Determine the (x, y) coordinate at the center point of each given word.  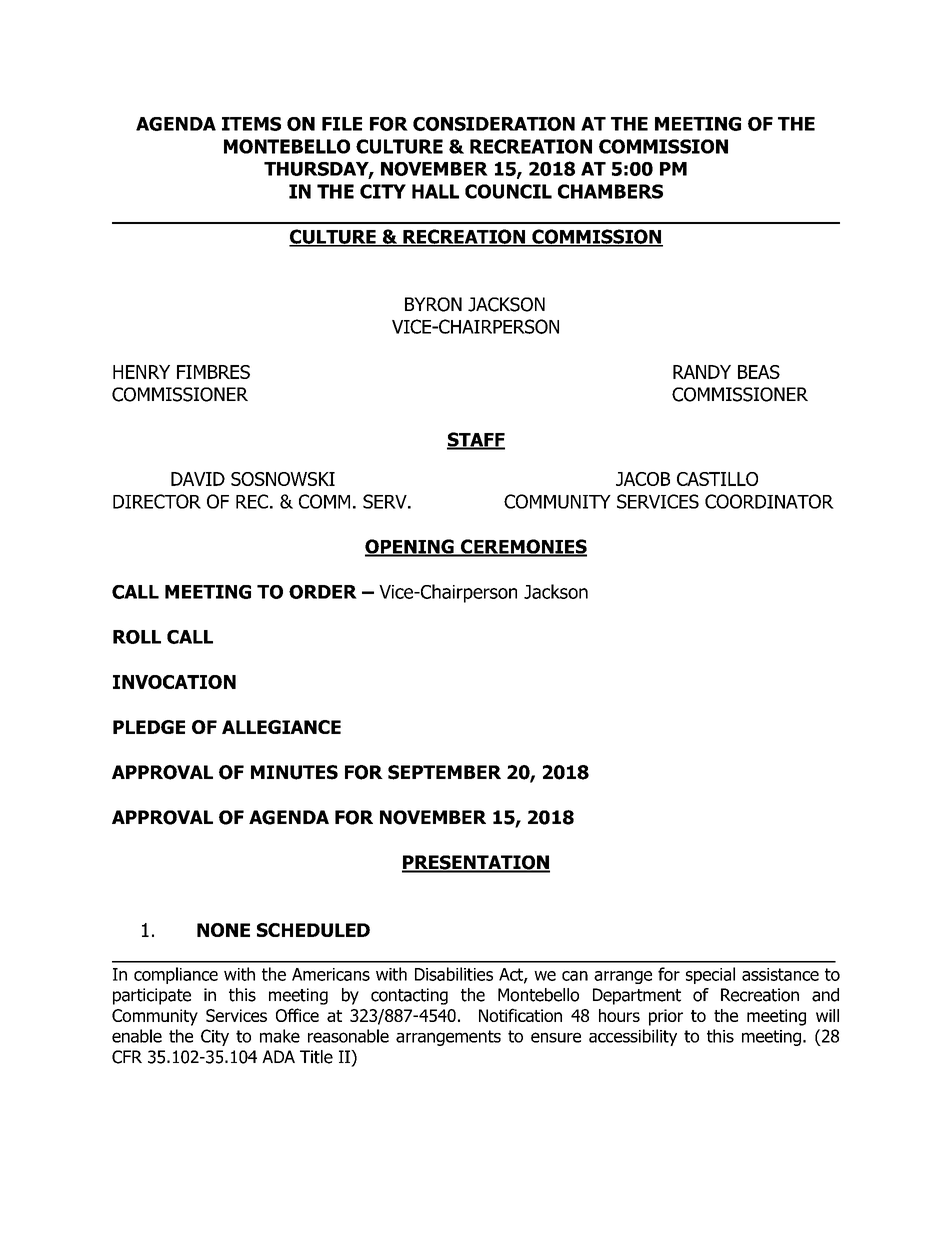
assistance (780, 974)
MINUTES (294, 772)
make (280, 1036)
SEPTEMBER (444, 772)
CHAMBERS (610, 191)
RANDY (702, 372)
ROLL (137, 637)
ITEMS (251, 124)
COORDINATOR (769, 501)
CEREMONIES (523, 547)
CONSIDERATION (494, 124)
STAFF (476, 440)
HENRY (141, 372)
